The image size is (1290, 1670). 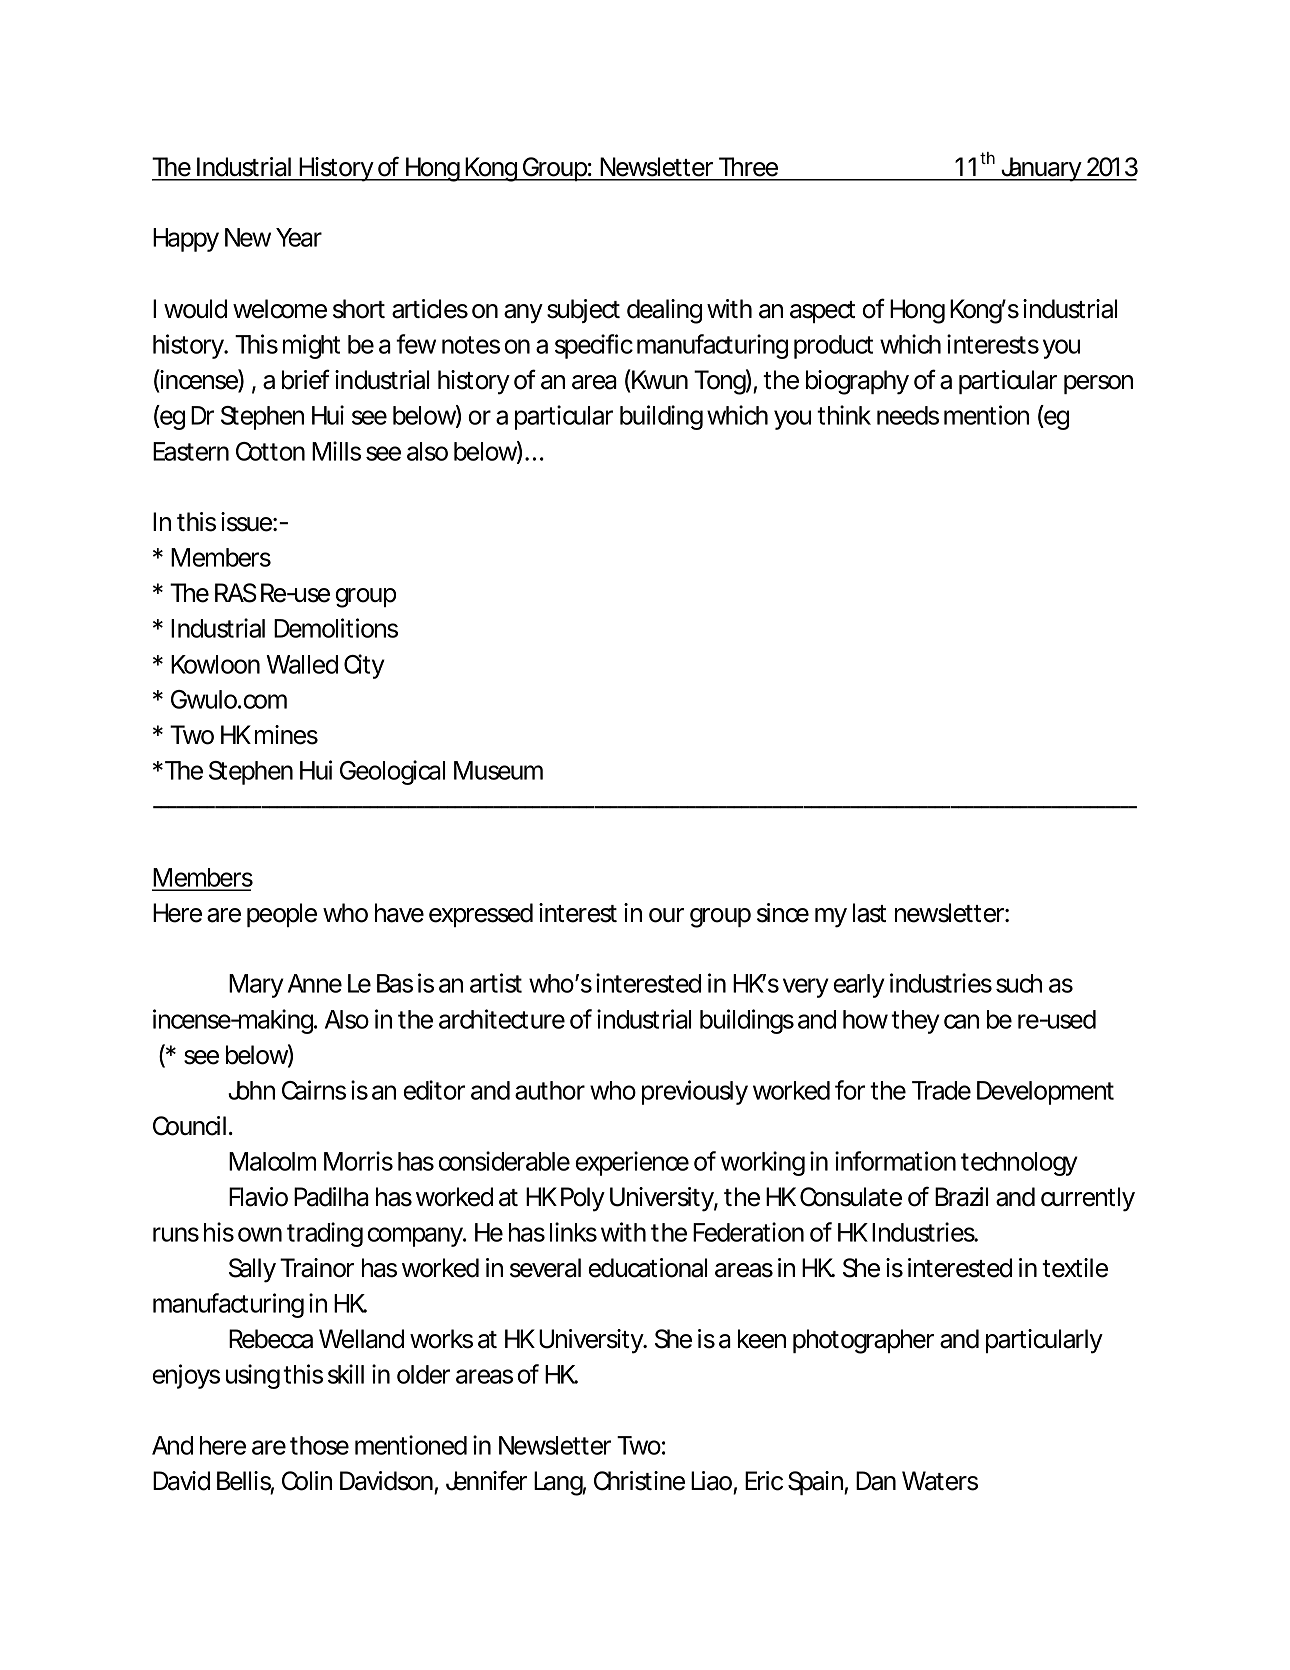 I want to click on aspect, so click(x=822, y=312).
